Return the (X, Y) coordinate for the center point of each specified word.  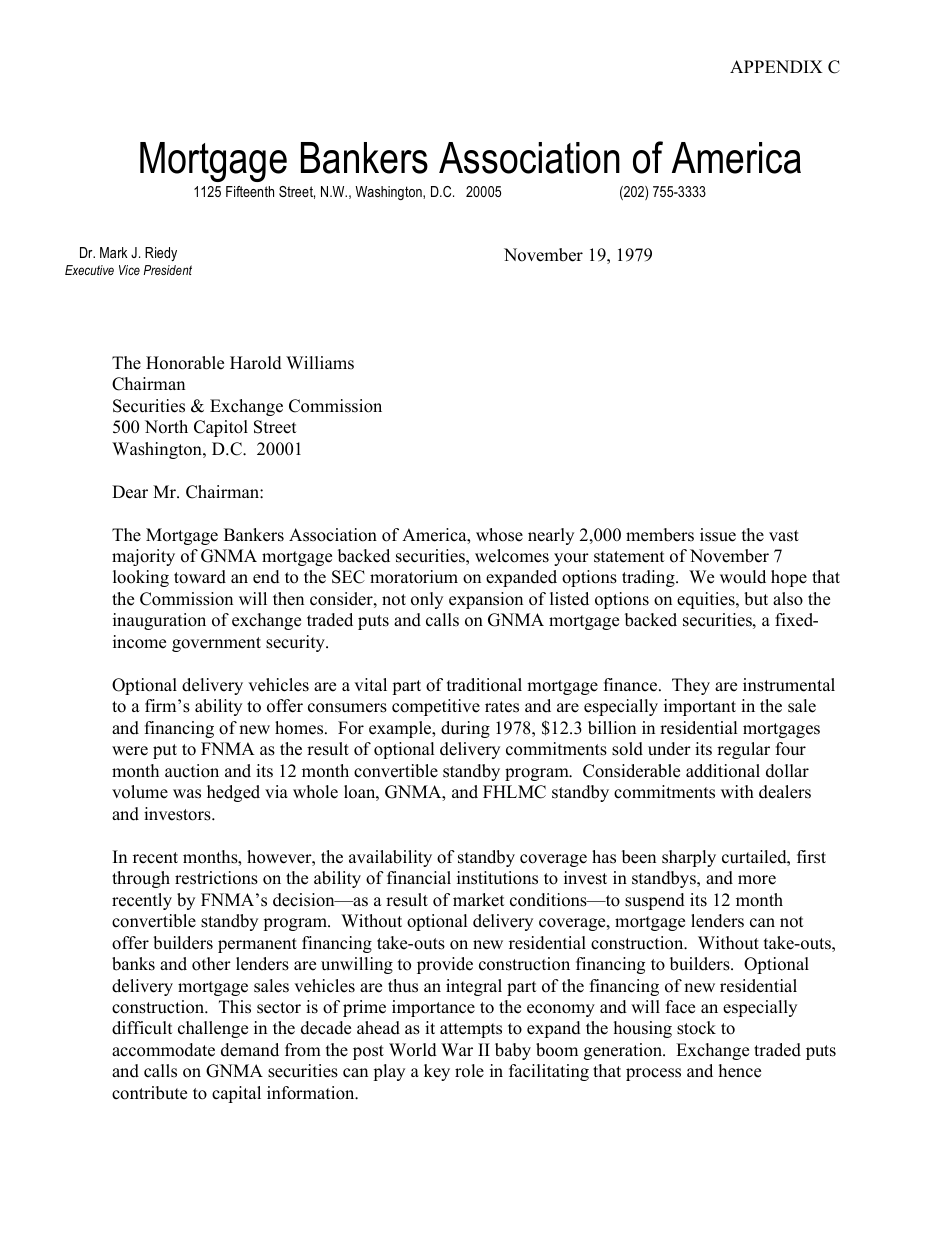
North (166, 427)
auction (192, 771)
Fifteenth (250, 191)
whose (499, 535)
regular (743, 750)
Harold (256, 363)
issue (718, 535)
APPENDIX (776, 66)
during (465, 729)
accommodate (163, 1050)
